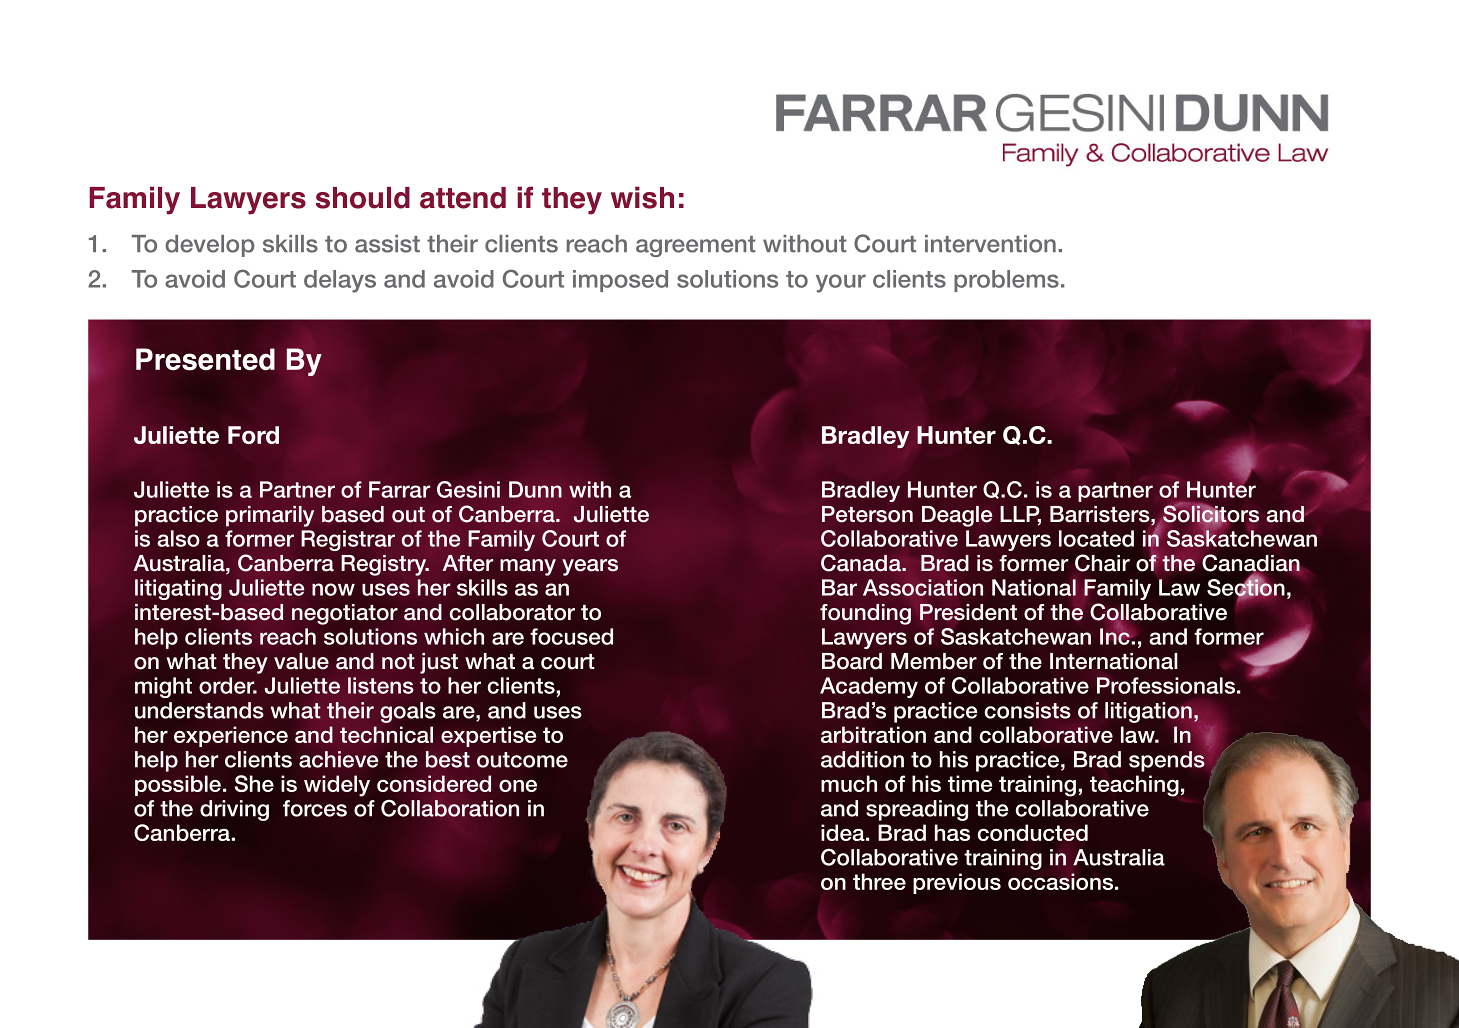  Describe the element at coordinates (253, 435) in the screenshot. I see `Ford` at that location.
